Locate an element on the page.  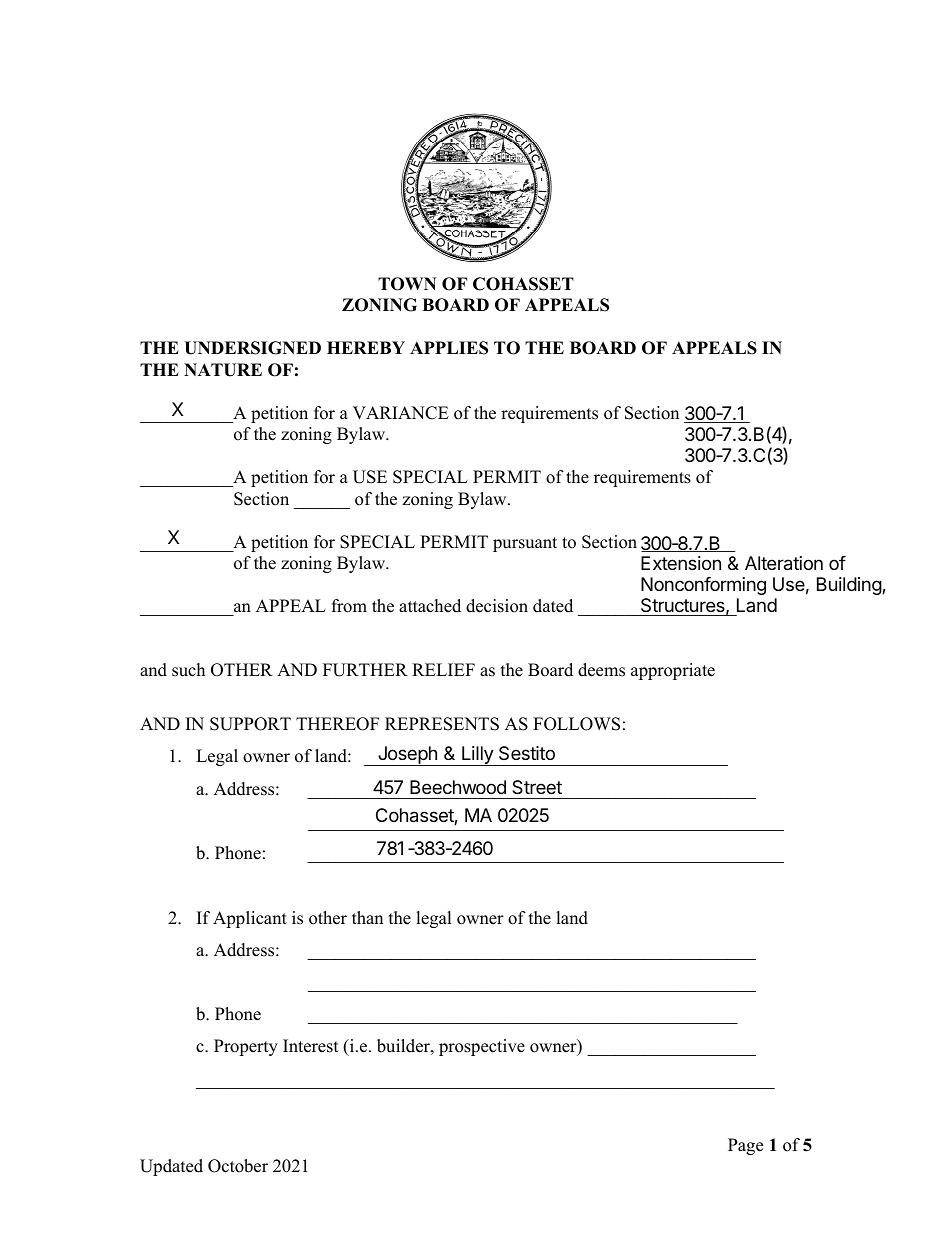
Page is located at coordinates (745, 1146).
